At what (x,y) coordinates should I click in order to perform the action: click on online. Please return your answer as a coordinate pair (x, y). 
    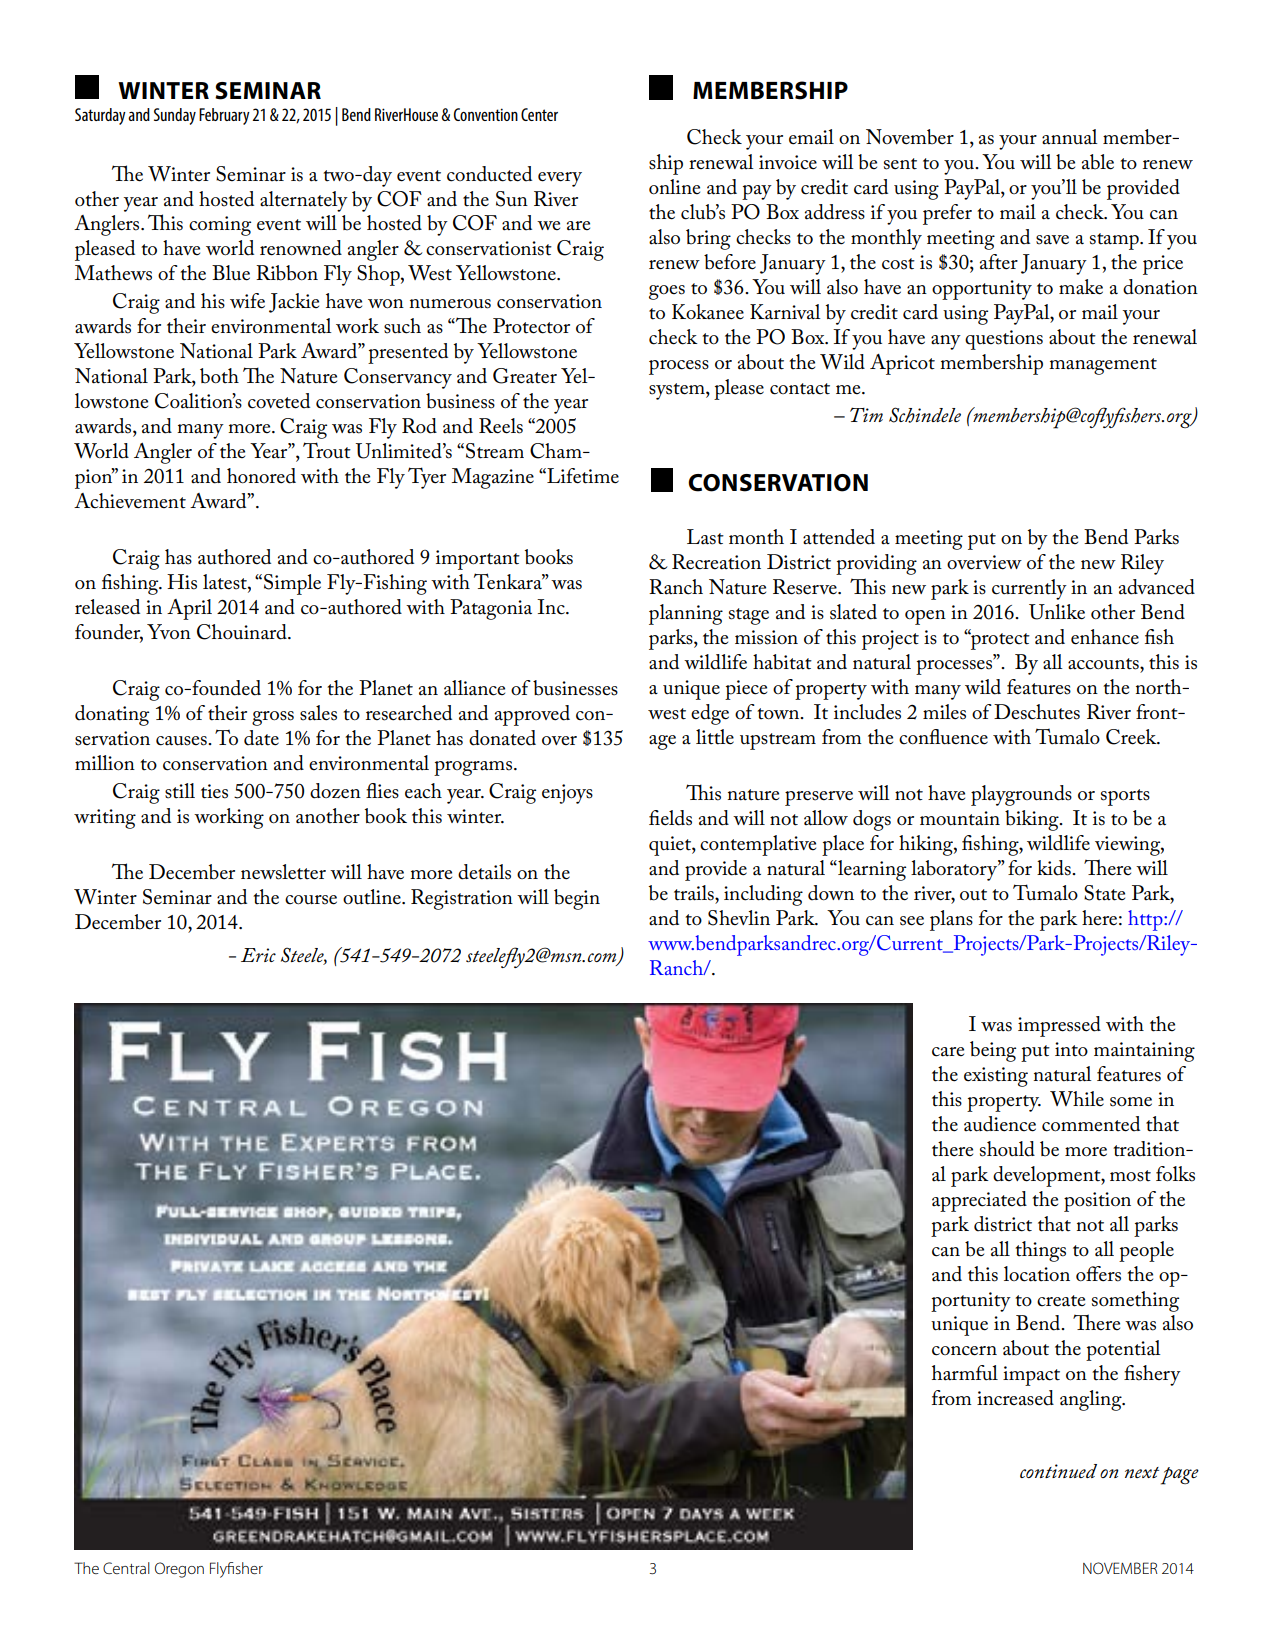
    Looking at the image, I should click on (674, 187).
